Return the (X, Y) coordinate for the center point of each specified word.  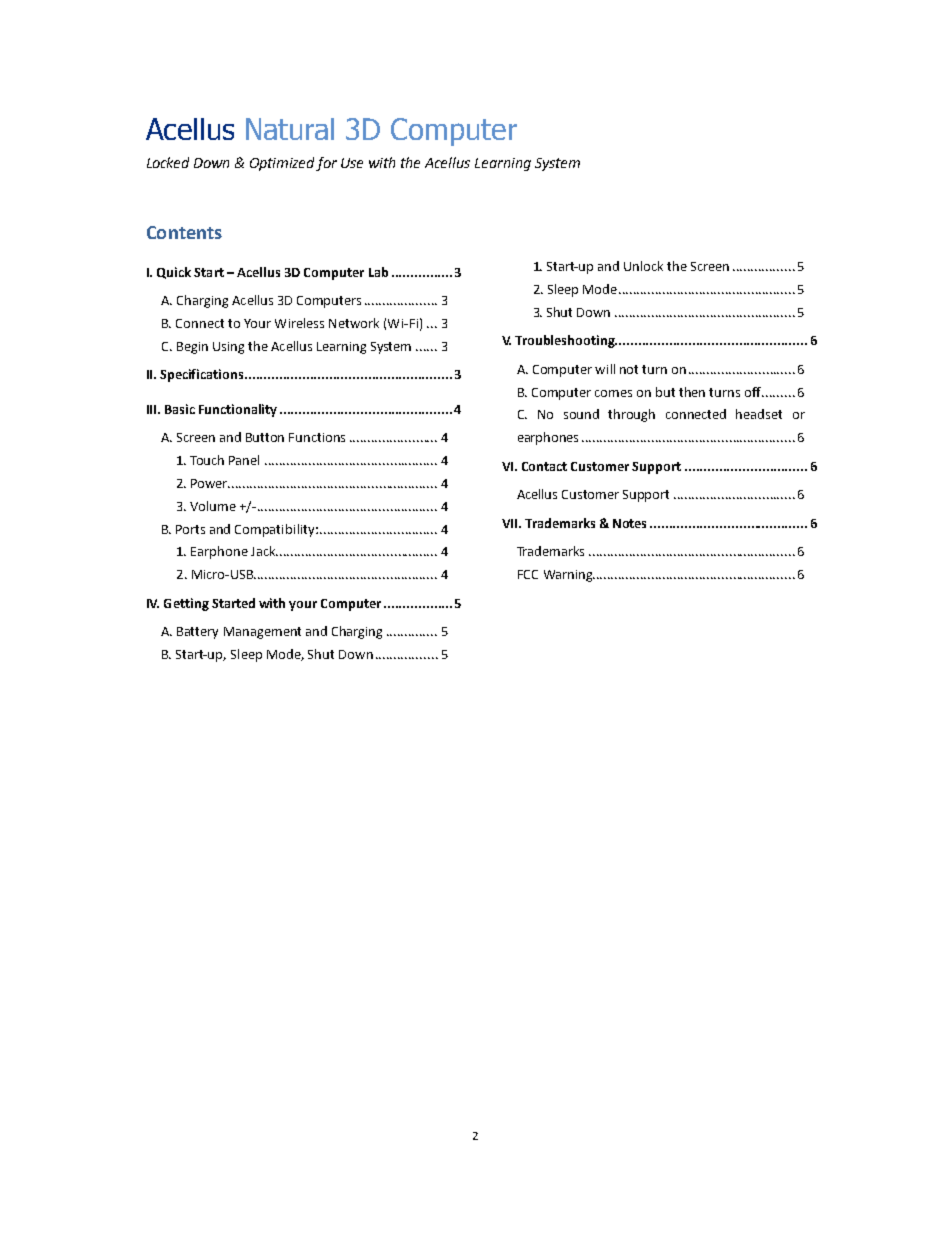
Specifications (203, 375)
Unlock (643, 266)
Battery (197, 633)
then (692, 392)
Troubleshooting (566, 341)
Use (352, 163)
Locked (168, 162)
